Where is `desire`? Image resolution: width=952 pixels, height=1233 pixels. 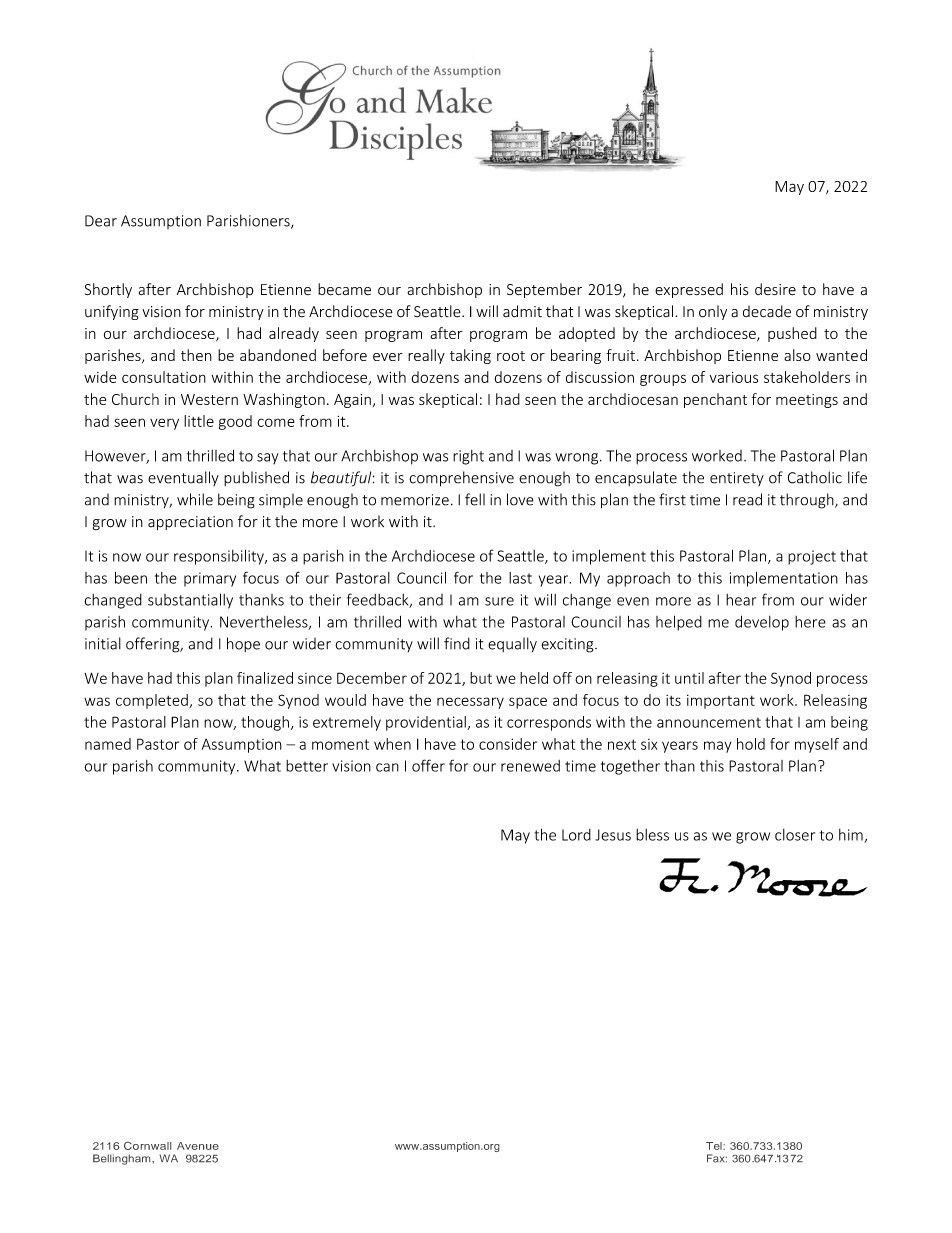 desire is located at coordinates (775, 289).
